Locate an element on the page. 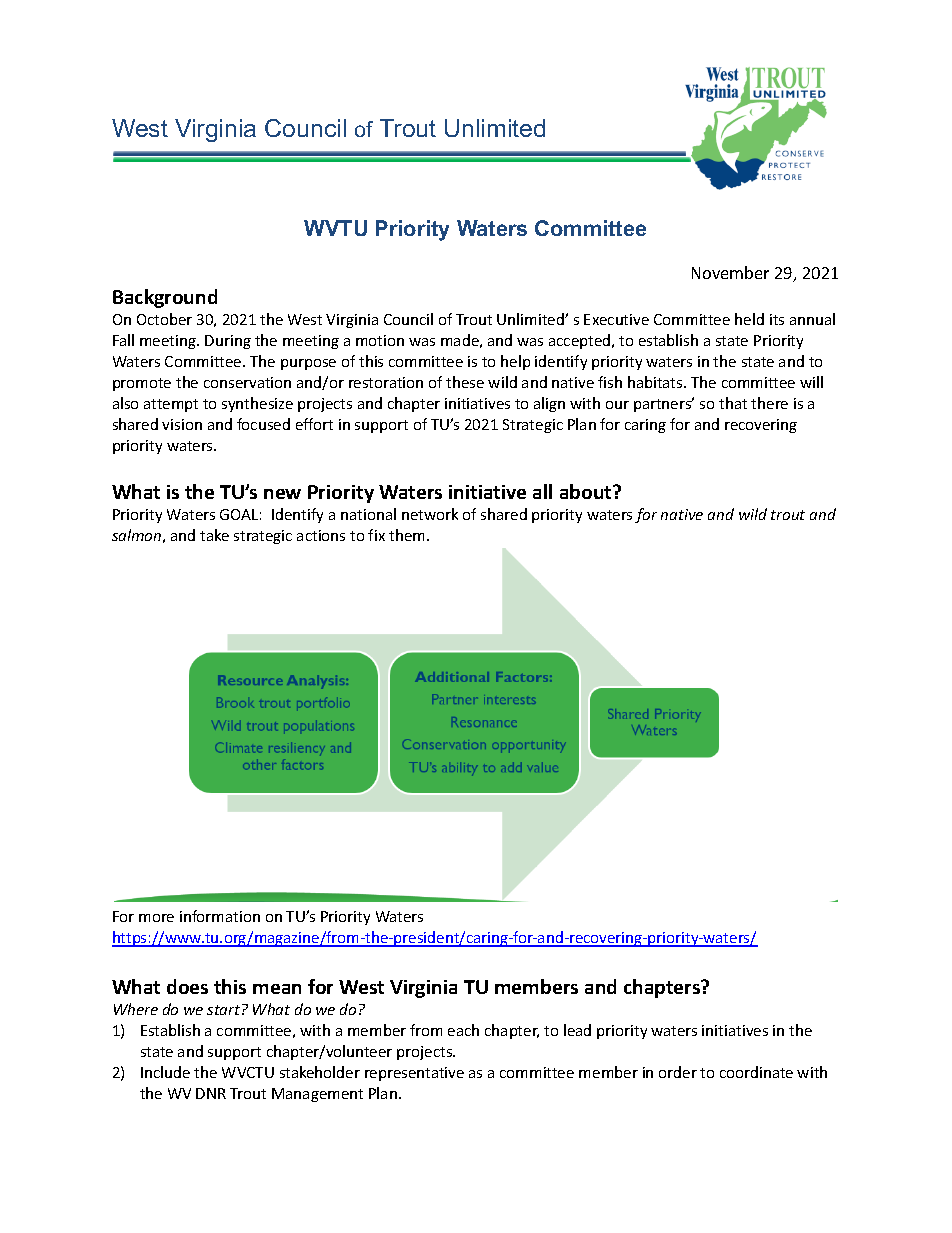 The image size is (952, 1233). DNR is located at coordinates (211, 1093).
